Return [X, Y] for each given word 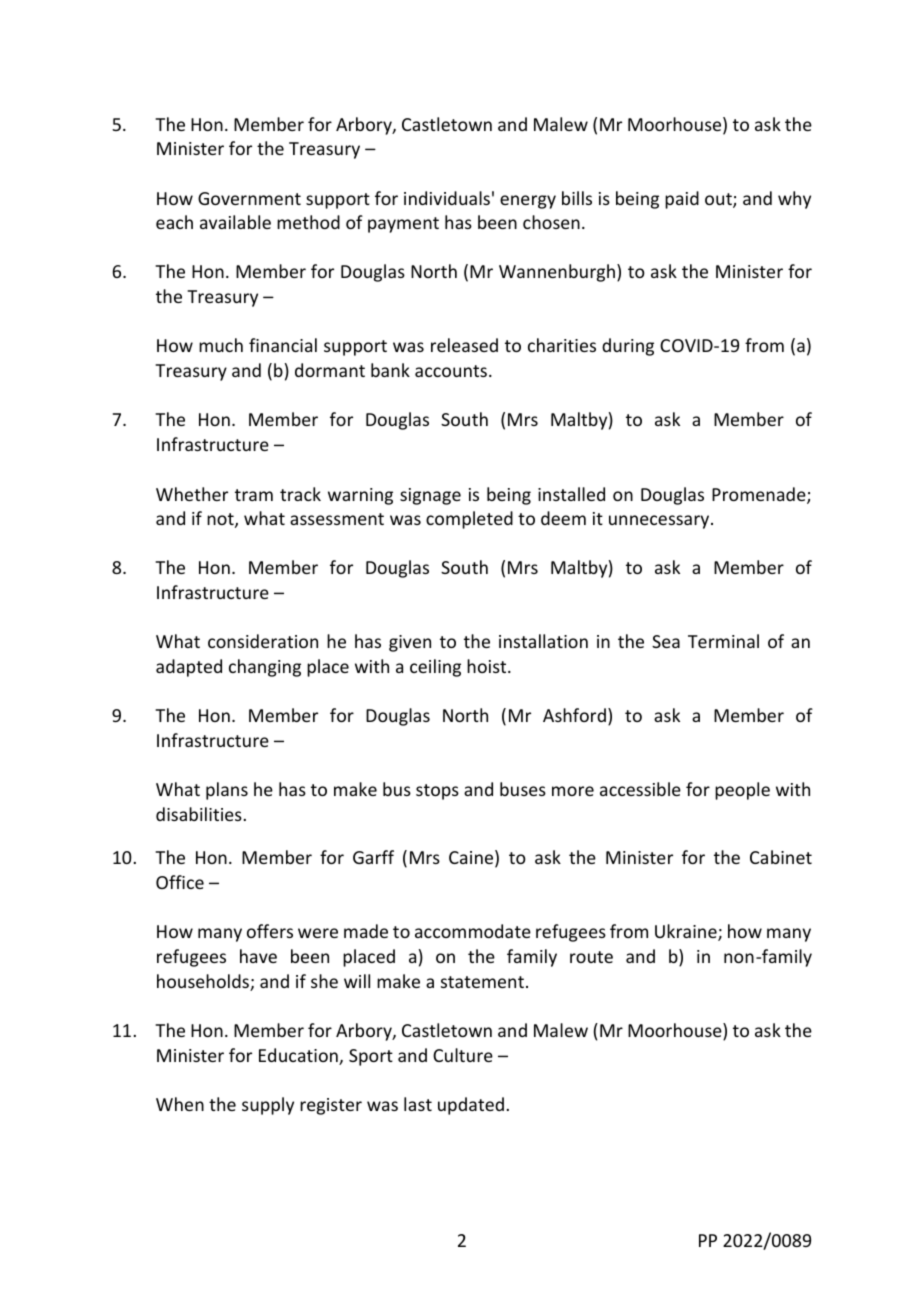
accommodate [473, 931]
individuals [447, 198]
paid [682, 200]
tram [254, 495]
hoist [488, 666]
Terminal [723, 641]
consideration [263, 641]
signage [430, 496]
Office [180, 882]
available [235, 222]
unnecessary [660, 522]
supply [268, 1106]
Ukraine [687, 932]
